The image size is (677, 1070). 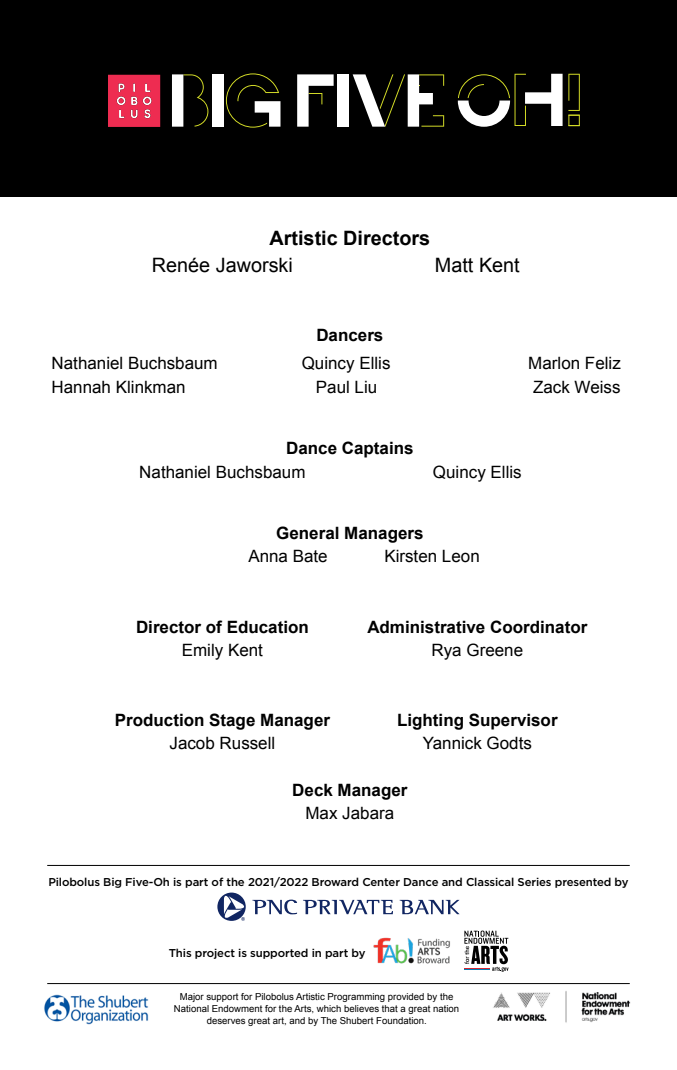 I want to click on Center, so click(x=381, y=882).
